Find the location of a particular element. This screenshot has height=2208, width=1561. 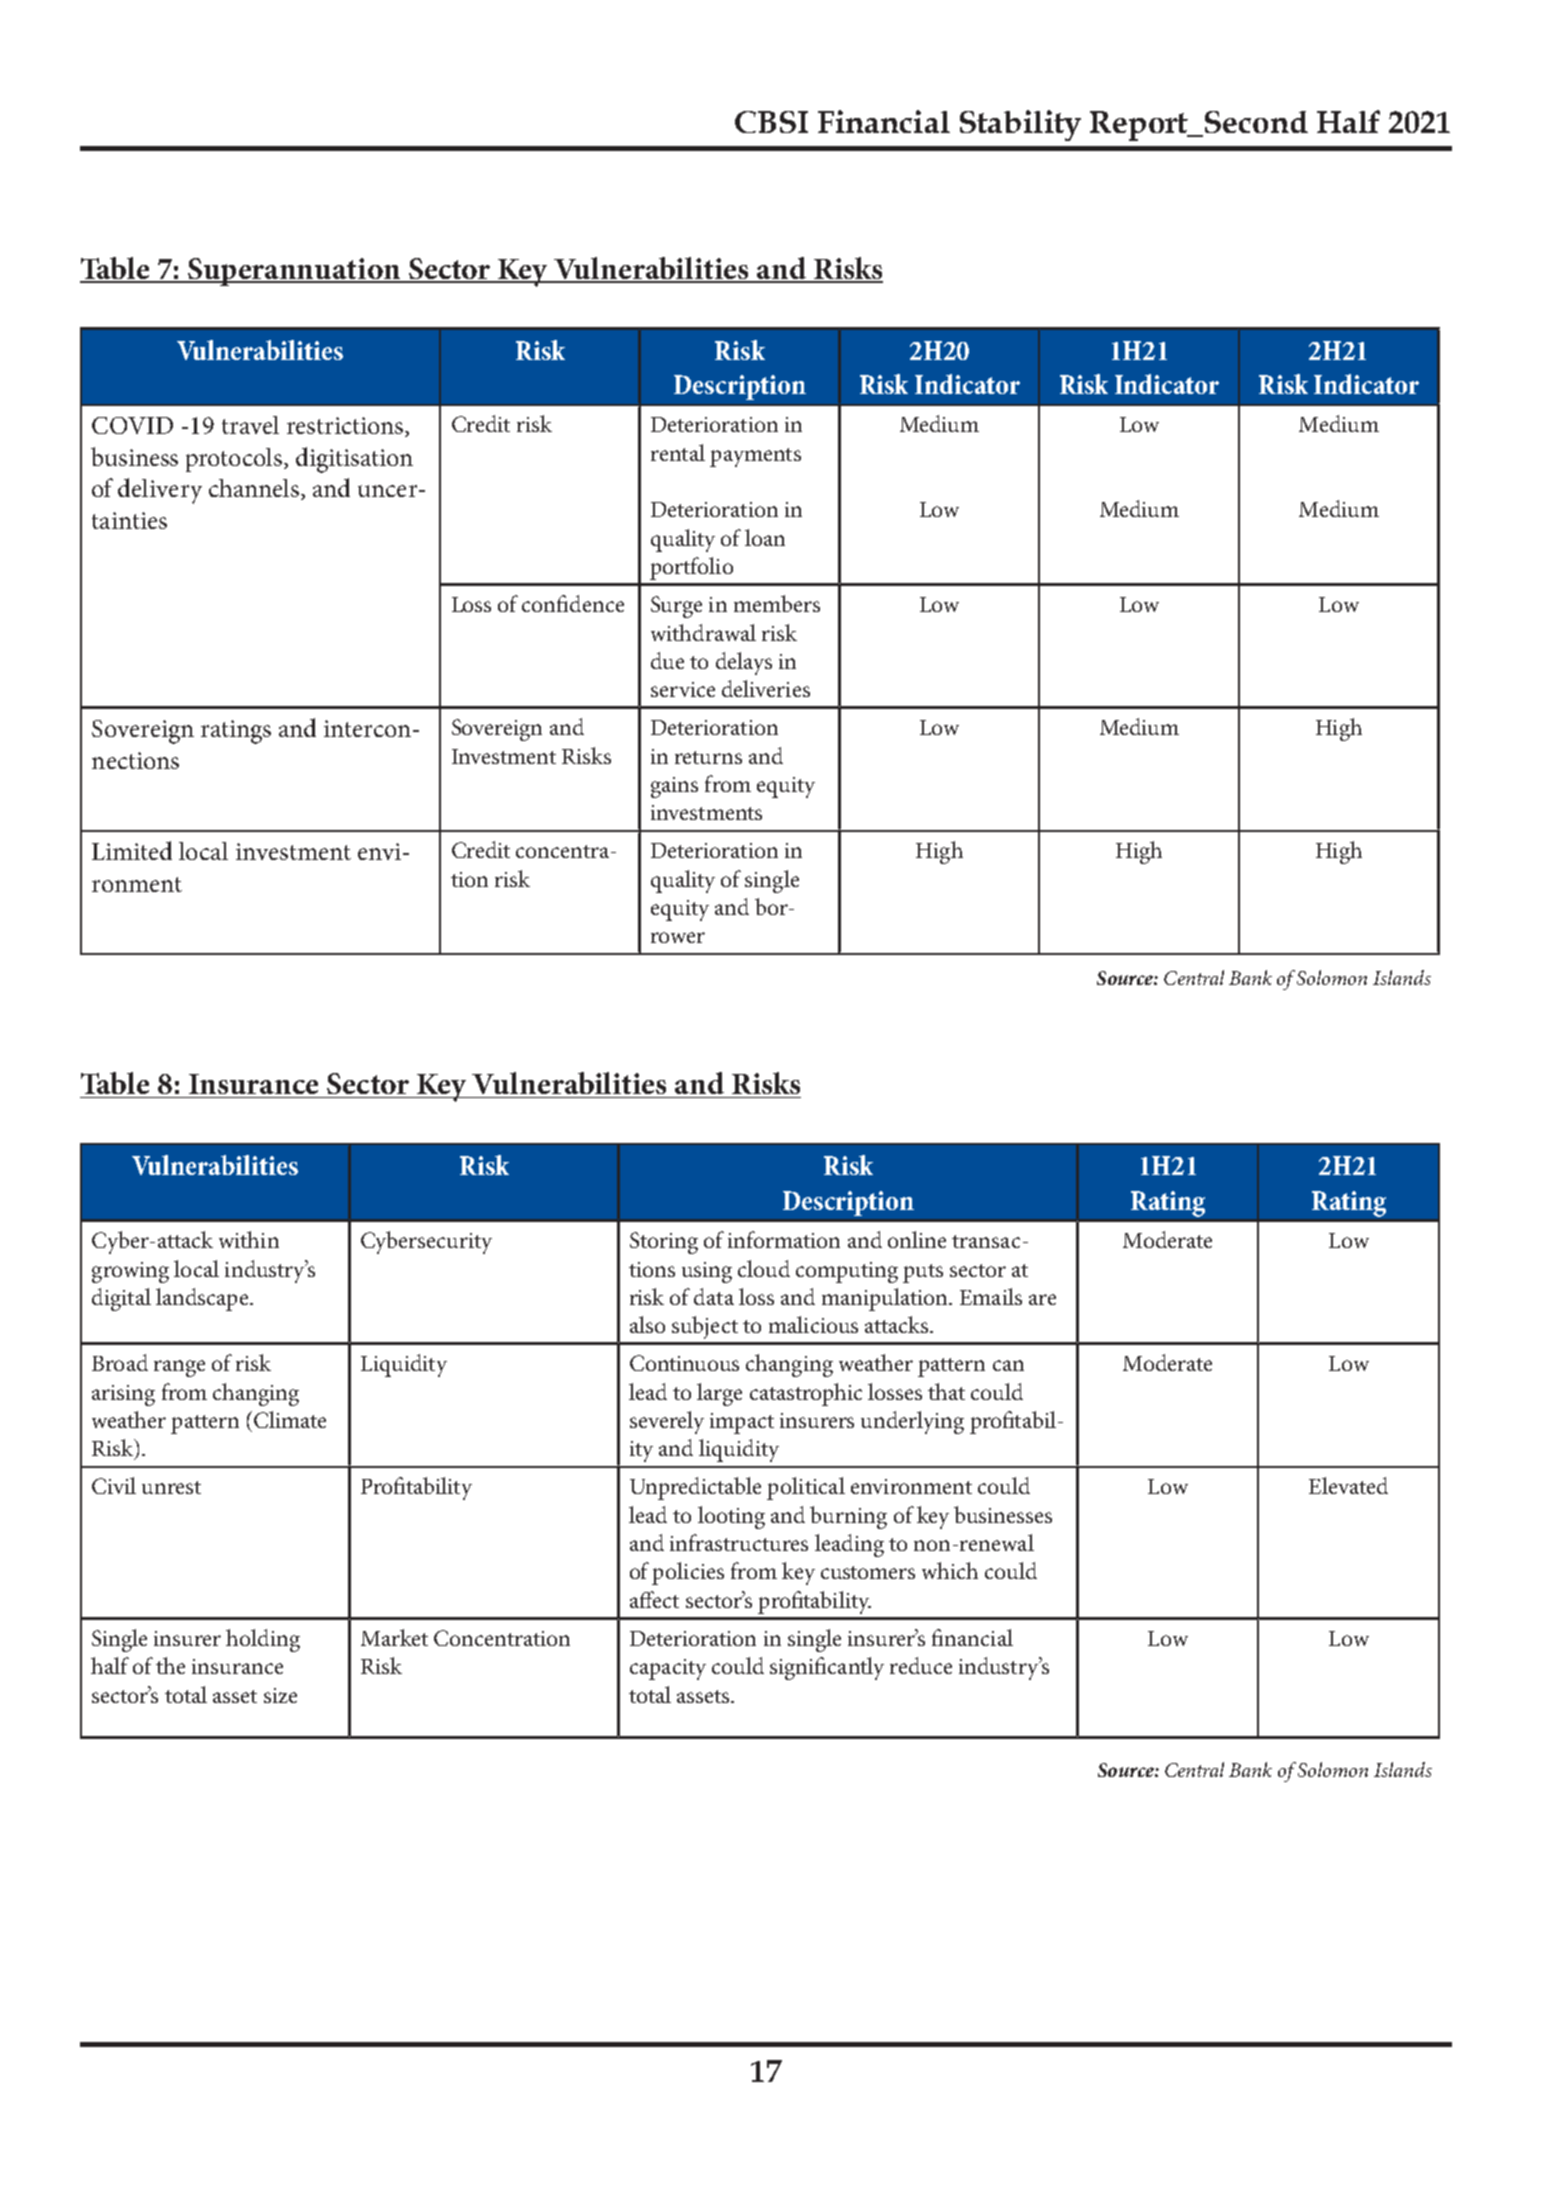

Continuous is located at coordinates (684, 1363).
